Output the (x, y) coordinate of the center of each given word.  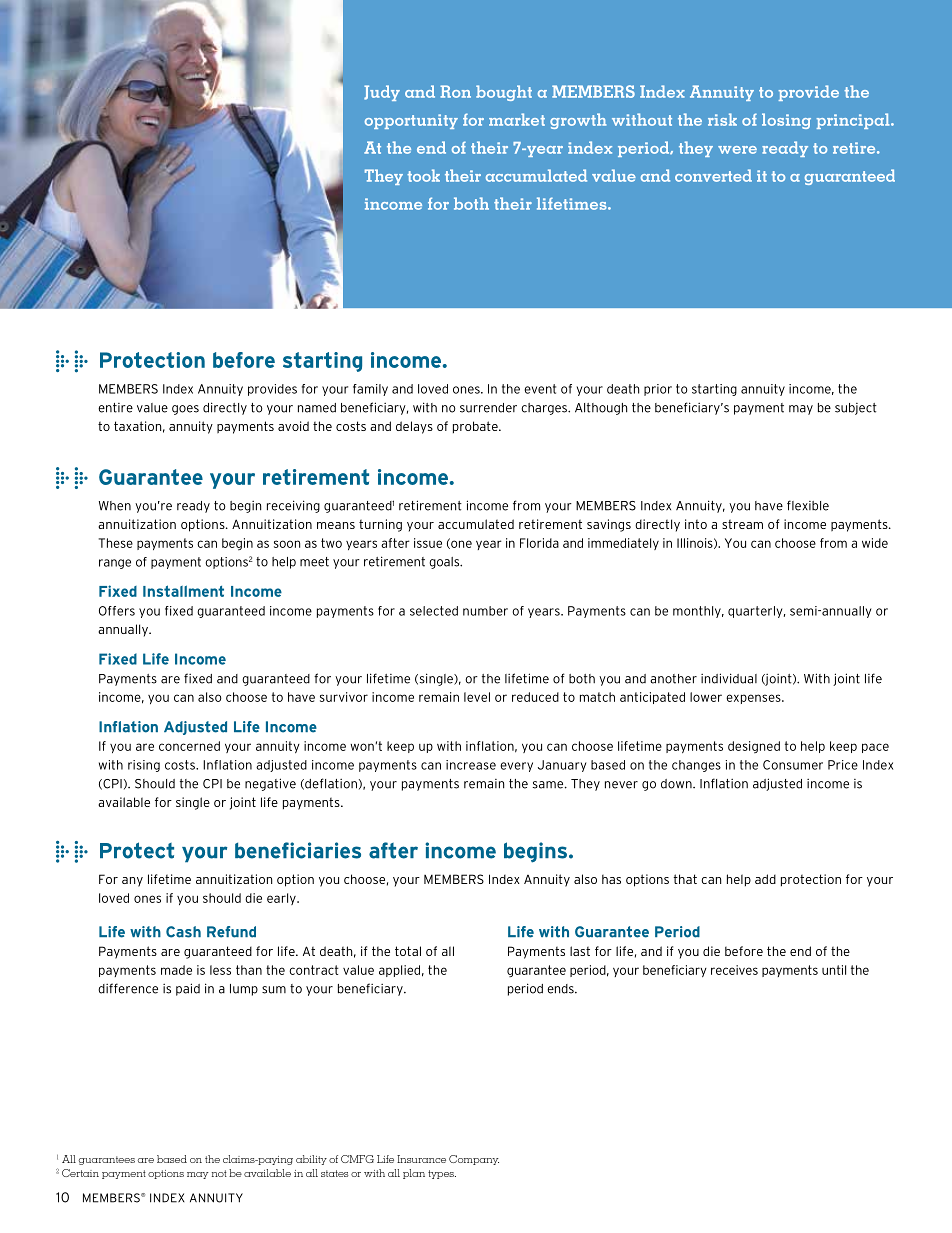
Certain (80, 1173)
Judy (382, 93)
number (485, 611)
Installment (183, 591)
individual (729, 678)
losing (786, 121)
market (517, 119)
